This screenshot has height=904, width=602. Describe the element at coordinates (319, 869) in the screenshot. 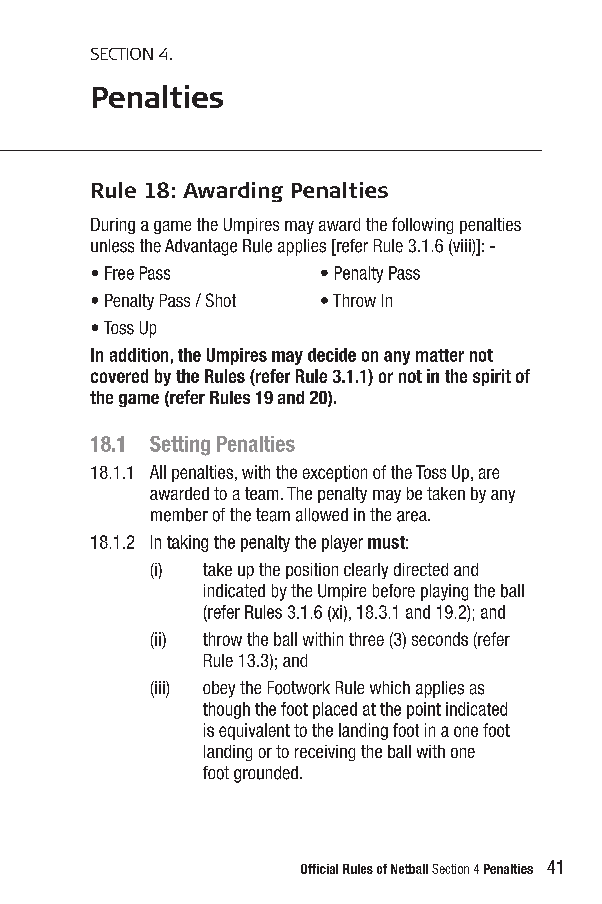

I see `Official` at that location.
